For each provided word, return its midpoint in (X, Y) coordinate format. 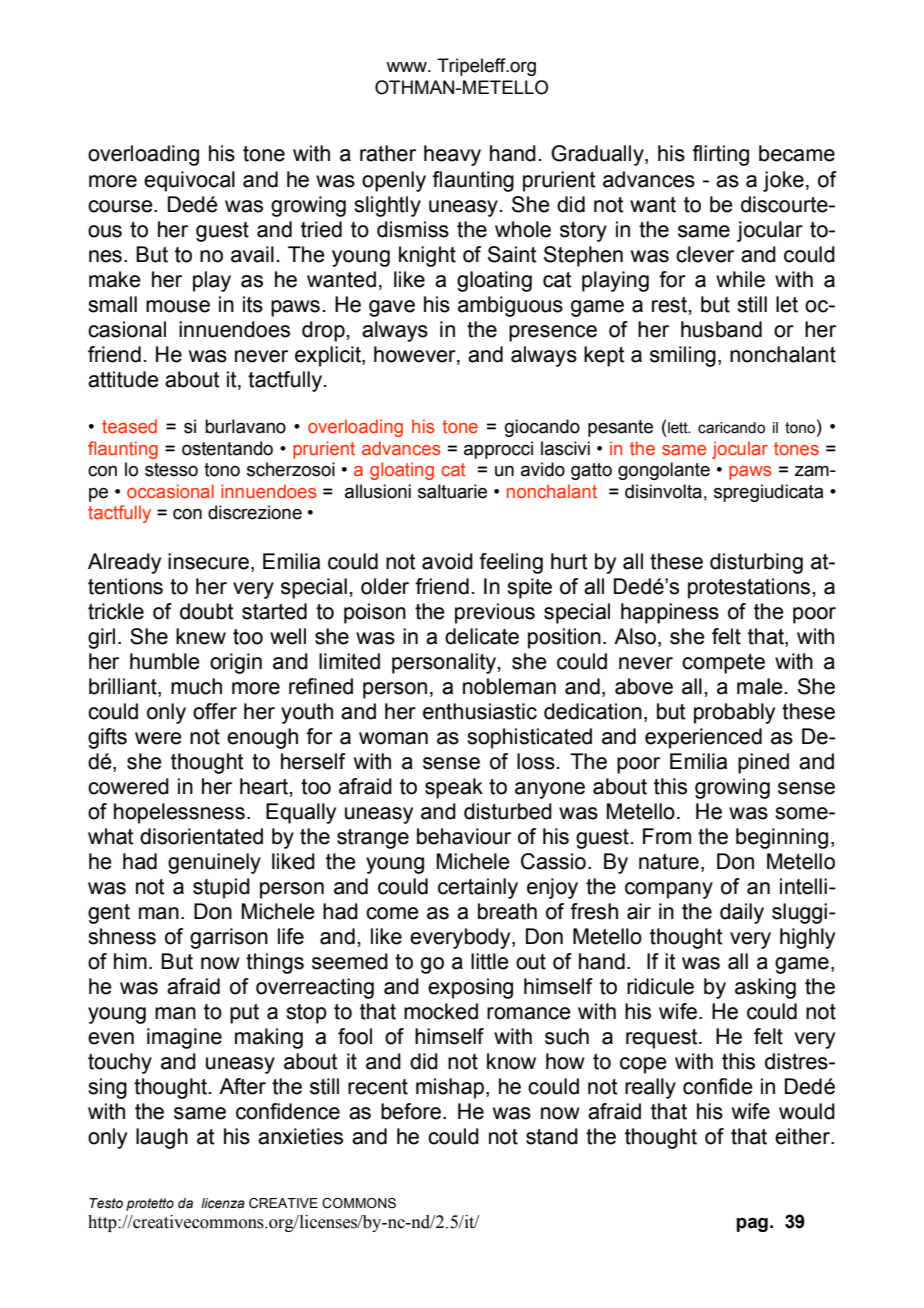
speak (454, 788)
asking (765, 988)
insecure (210, 562)
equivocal (189, 181)
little (490, 961)
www (407, 67)
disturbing (756, 563)
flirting (720, 155)
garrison (229, 938)
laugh (162, 1138)
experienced (703, 738)
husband (721, 329)
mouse (178, 306)
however (416, 354)
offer (215, 711)
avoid (447, 561)
